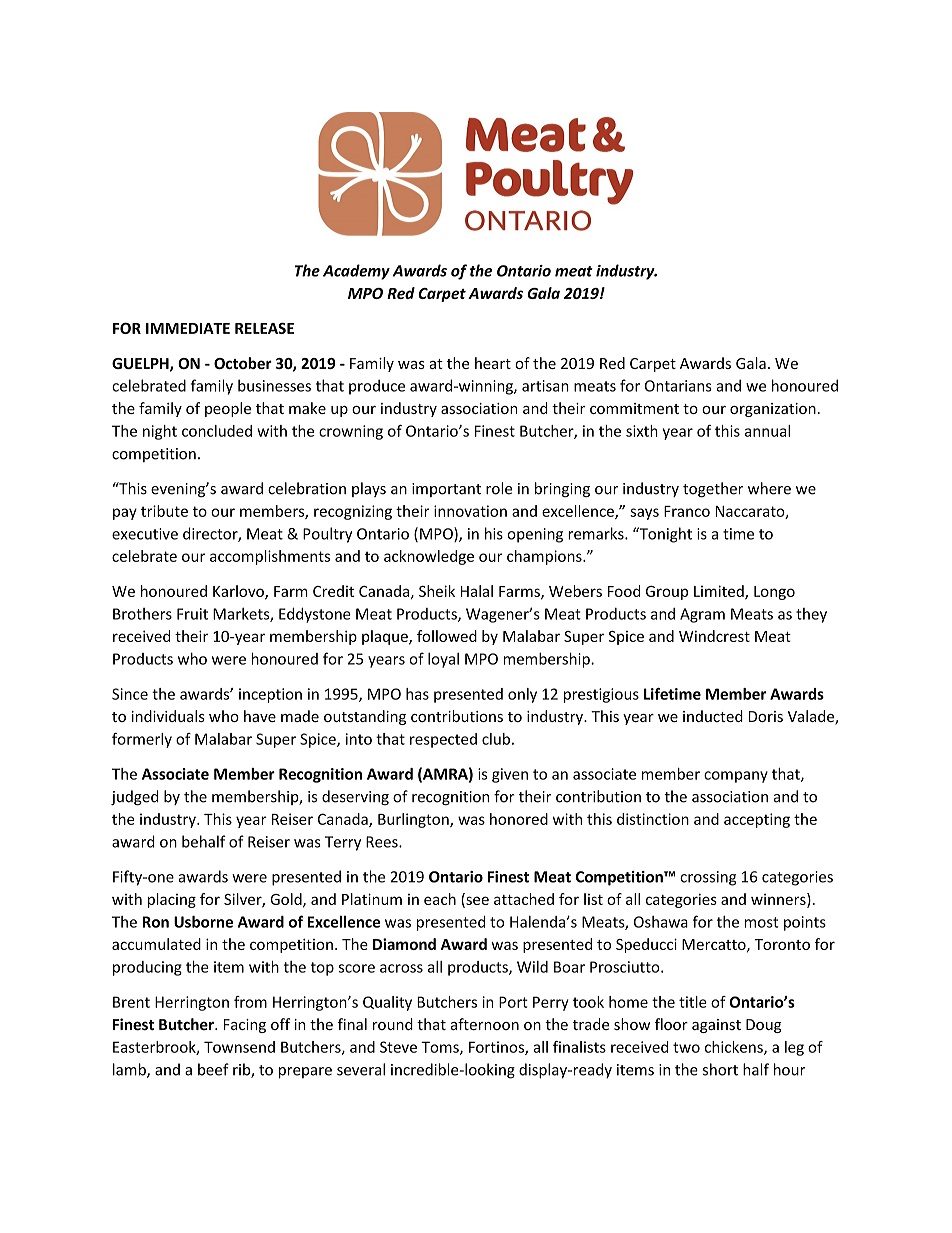 Image resolution: width=952 pixels, height=1233 pixels. Describe the element at coordinates (687, 511) in the screenshot. I see `Franco` at that location.
